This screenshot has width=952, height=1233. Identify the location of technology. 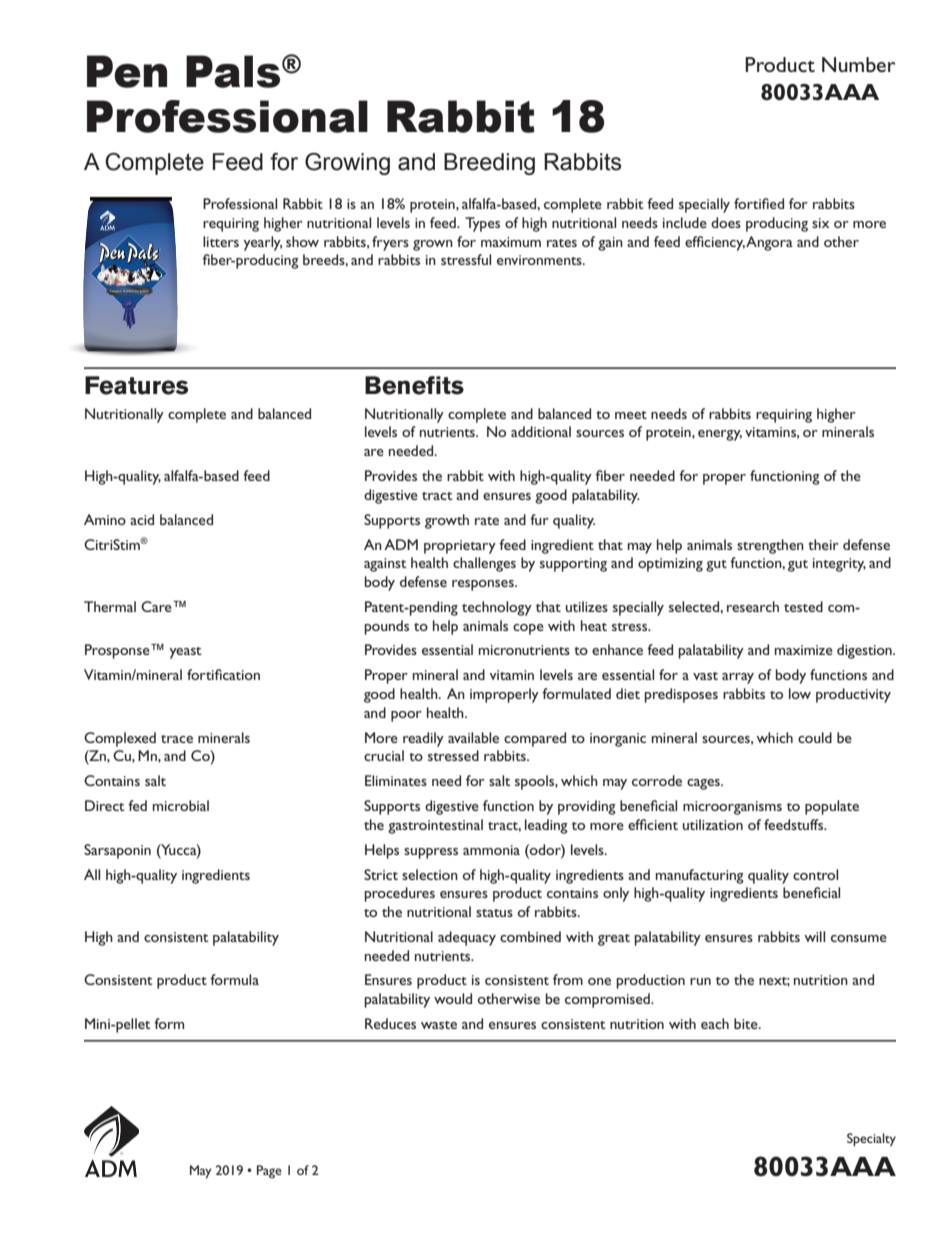
(497, 608).
